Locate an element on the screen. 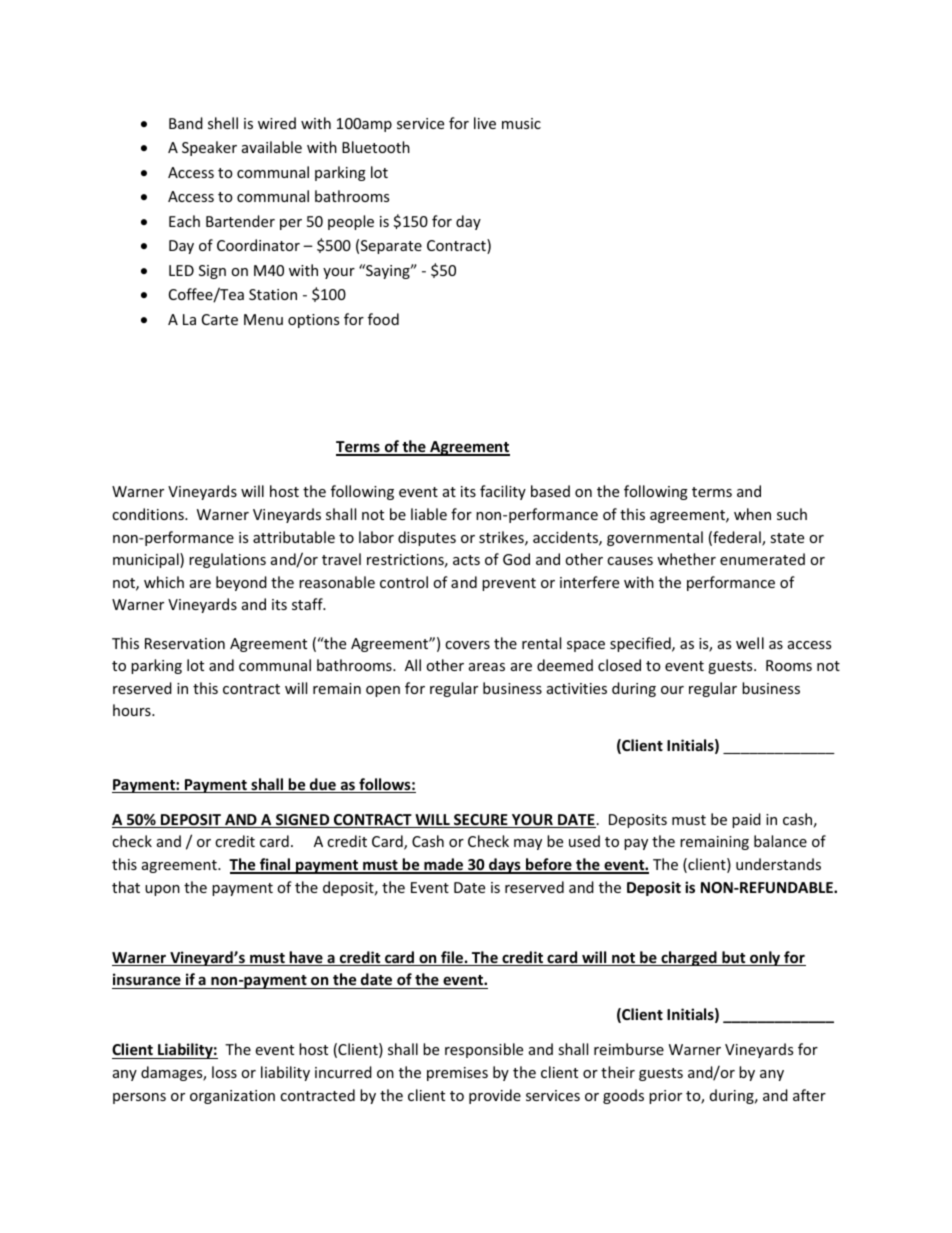  well is located at coordinates (750, 643).
